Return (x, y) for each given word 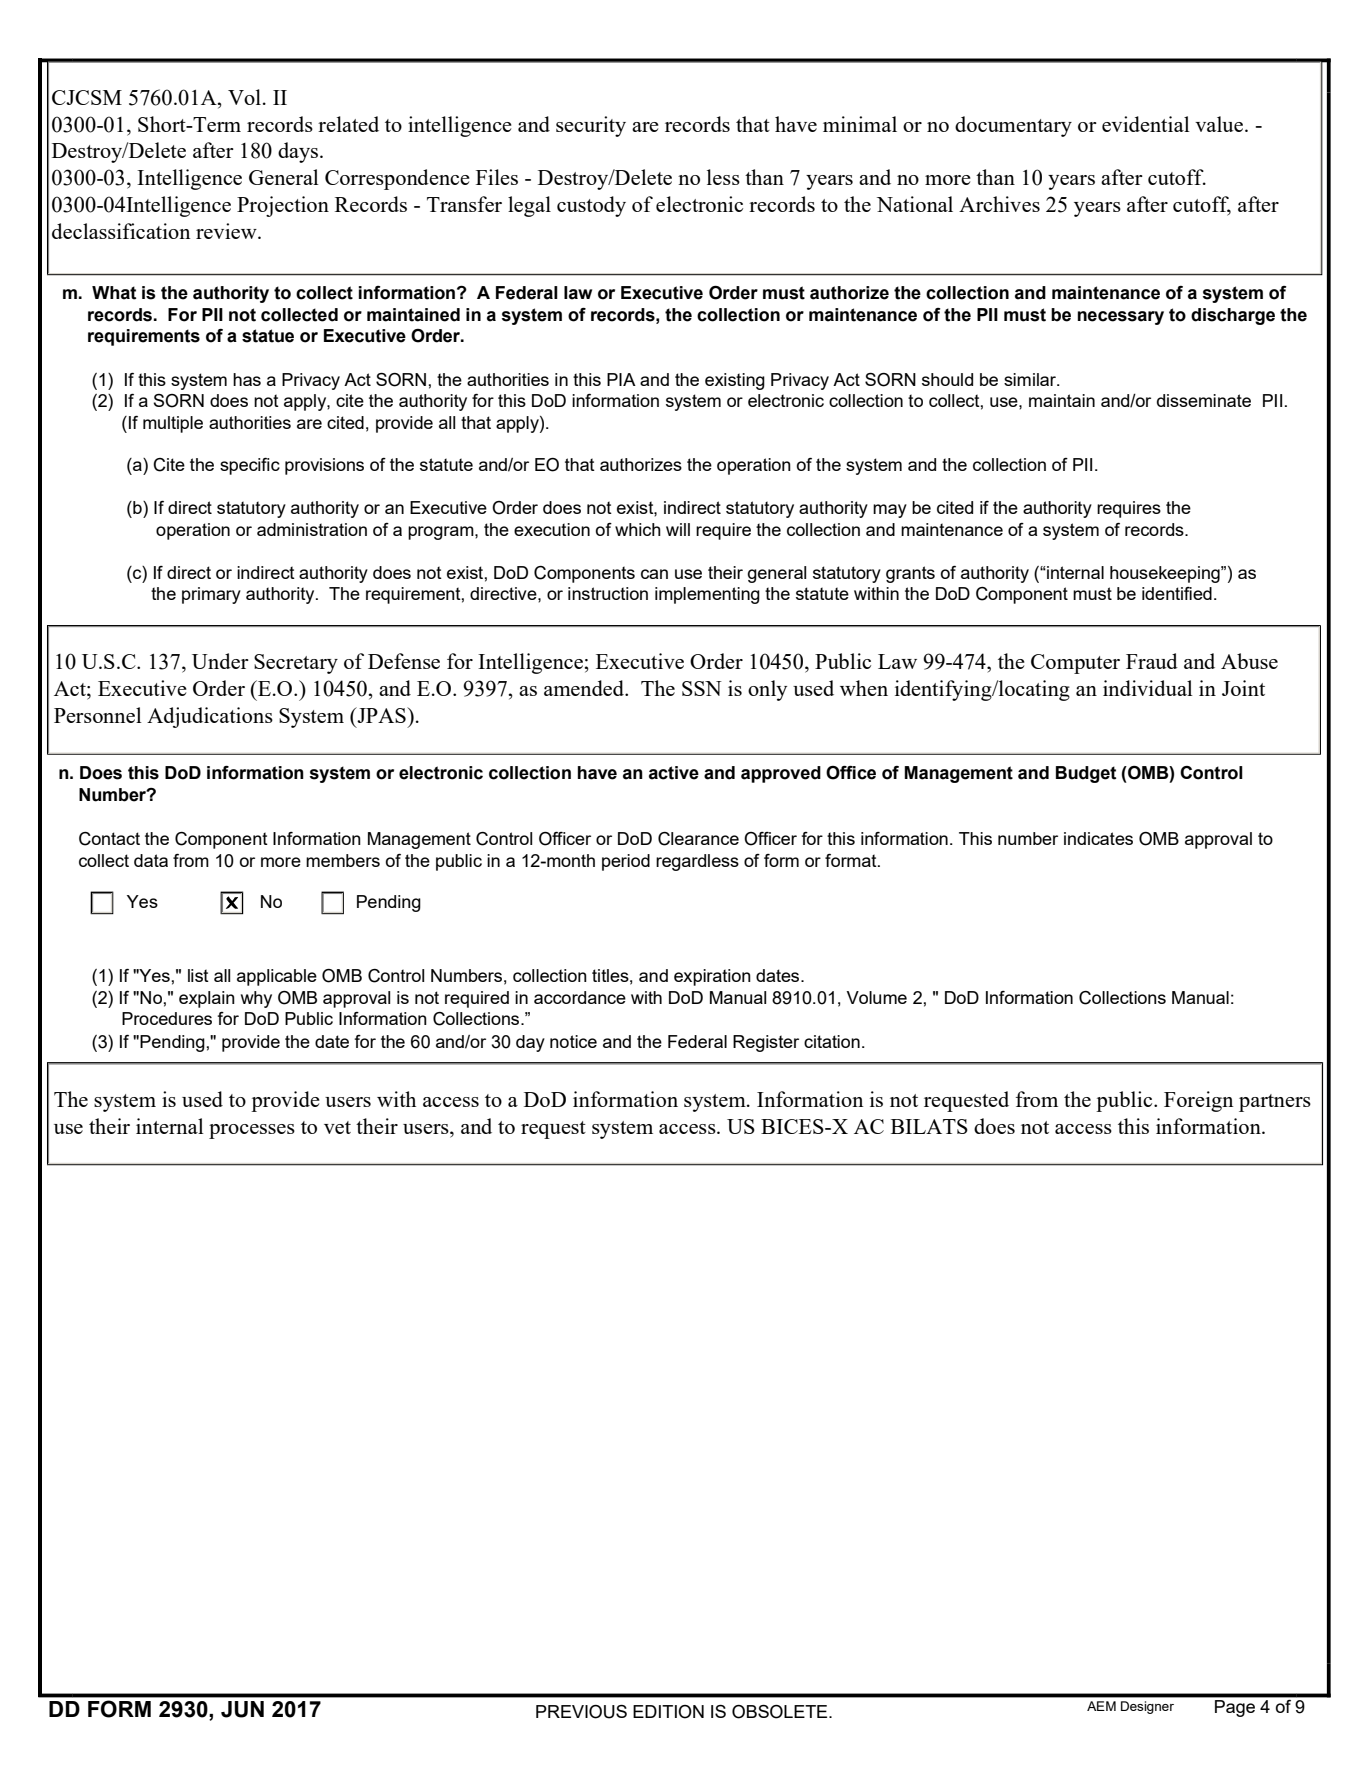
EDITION (668, 1712)
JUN (242, 1709)
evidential (1146, 124)
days (299, 152)
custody (591, 206)
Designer (1147, 1707)
